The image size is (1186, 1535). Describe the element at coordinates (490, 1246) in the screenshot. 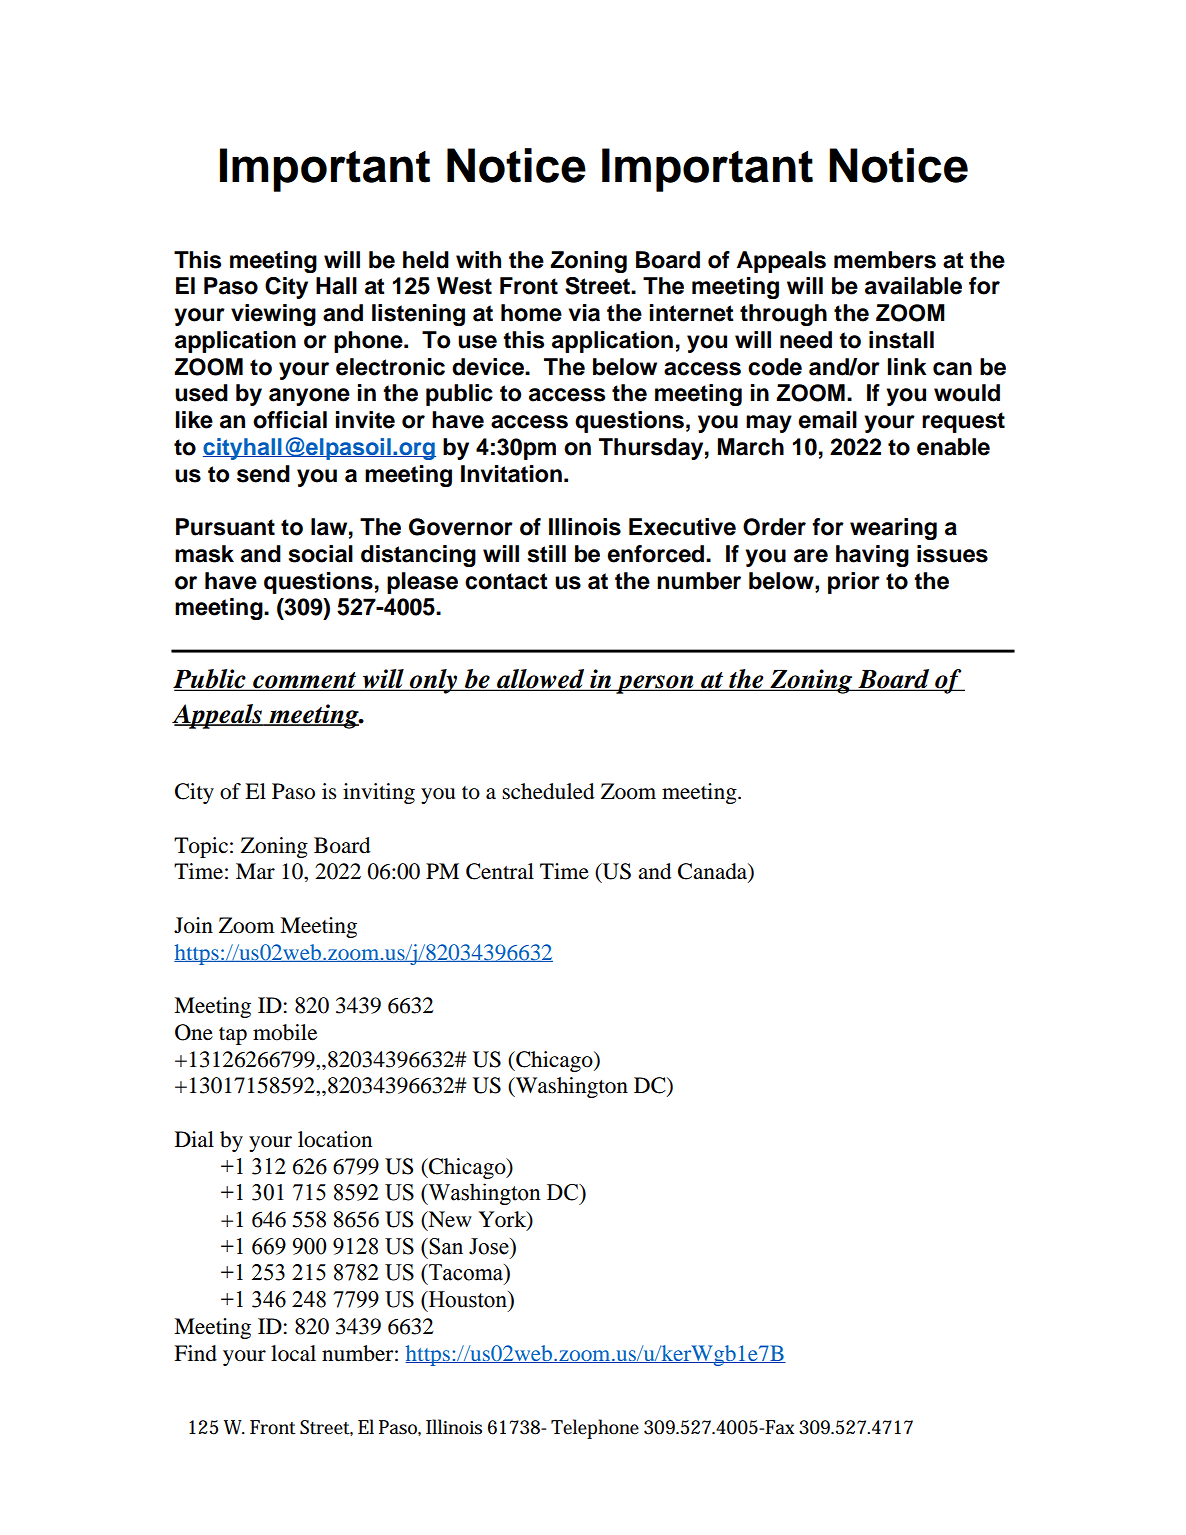

I see `Jose` at that location.
